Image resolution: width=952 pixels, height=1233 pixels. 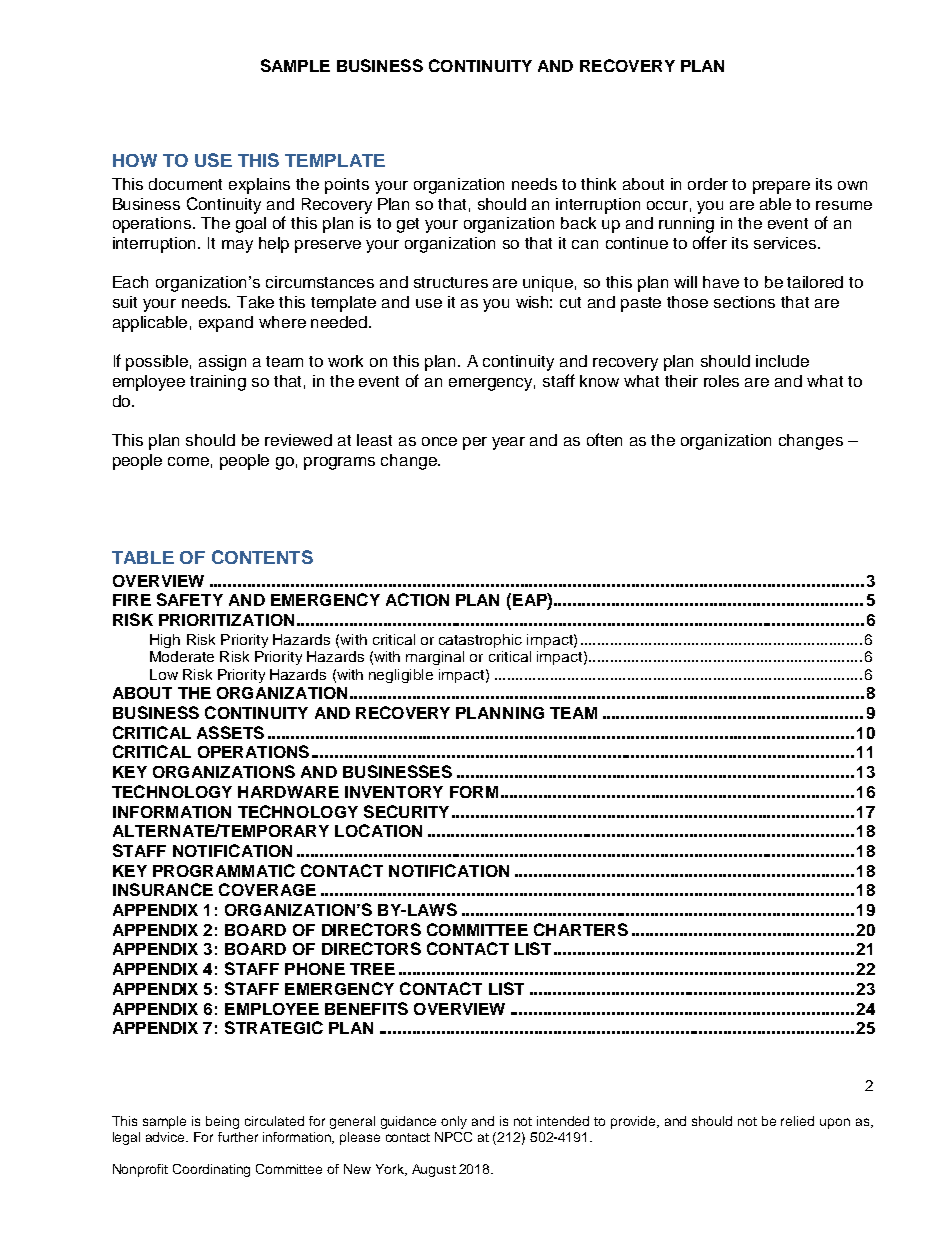 I want to click on catastrophic, so click(x=480, y=641).
